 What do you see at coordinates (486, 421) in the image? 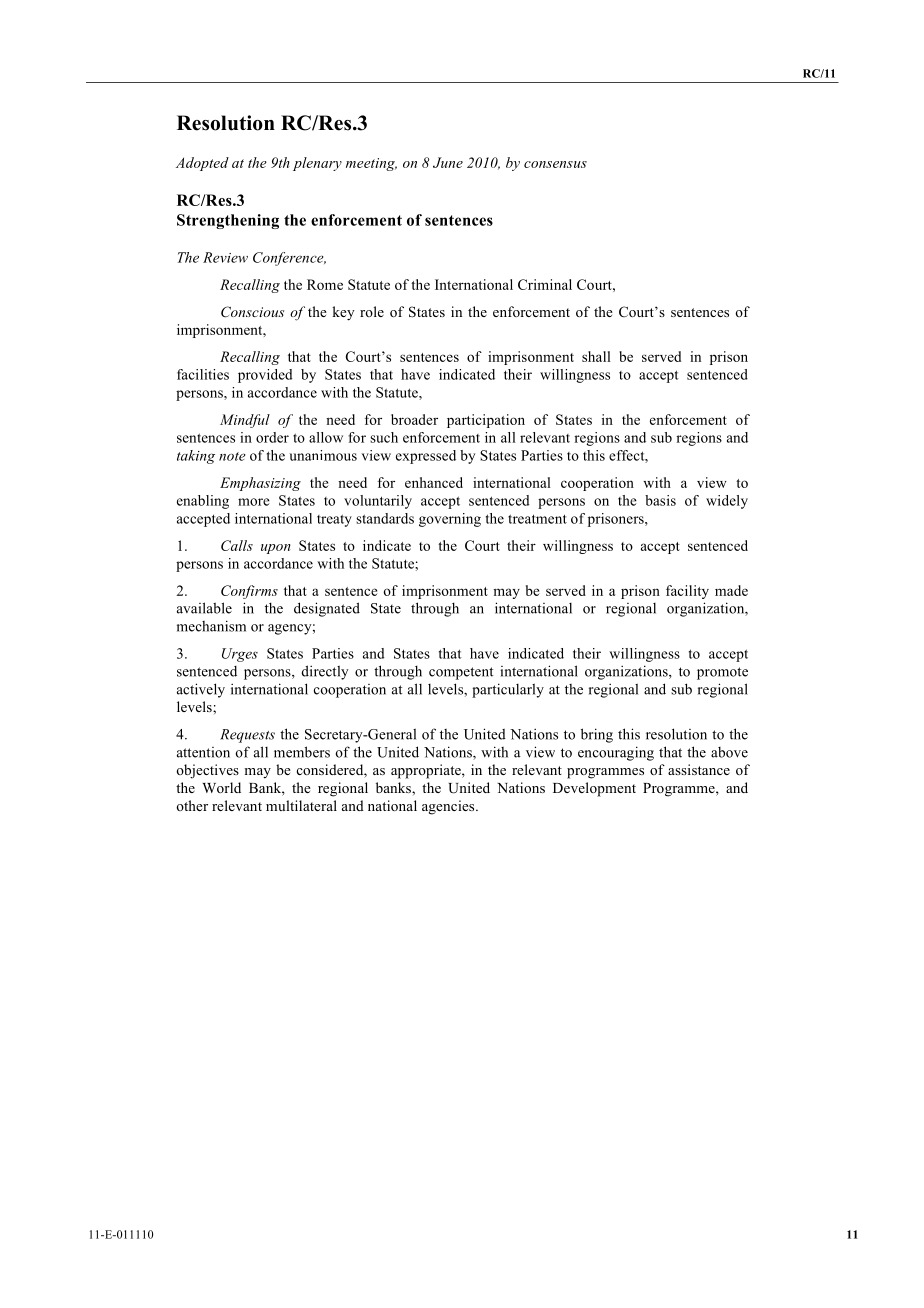
I see `participation` at bounding box center [486, 421].
